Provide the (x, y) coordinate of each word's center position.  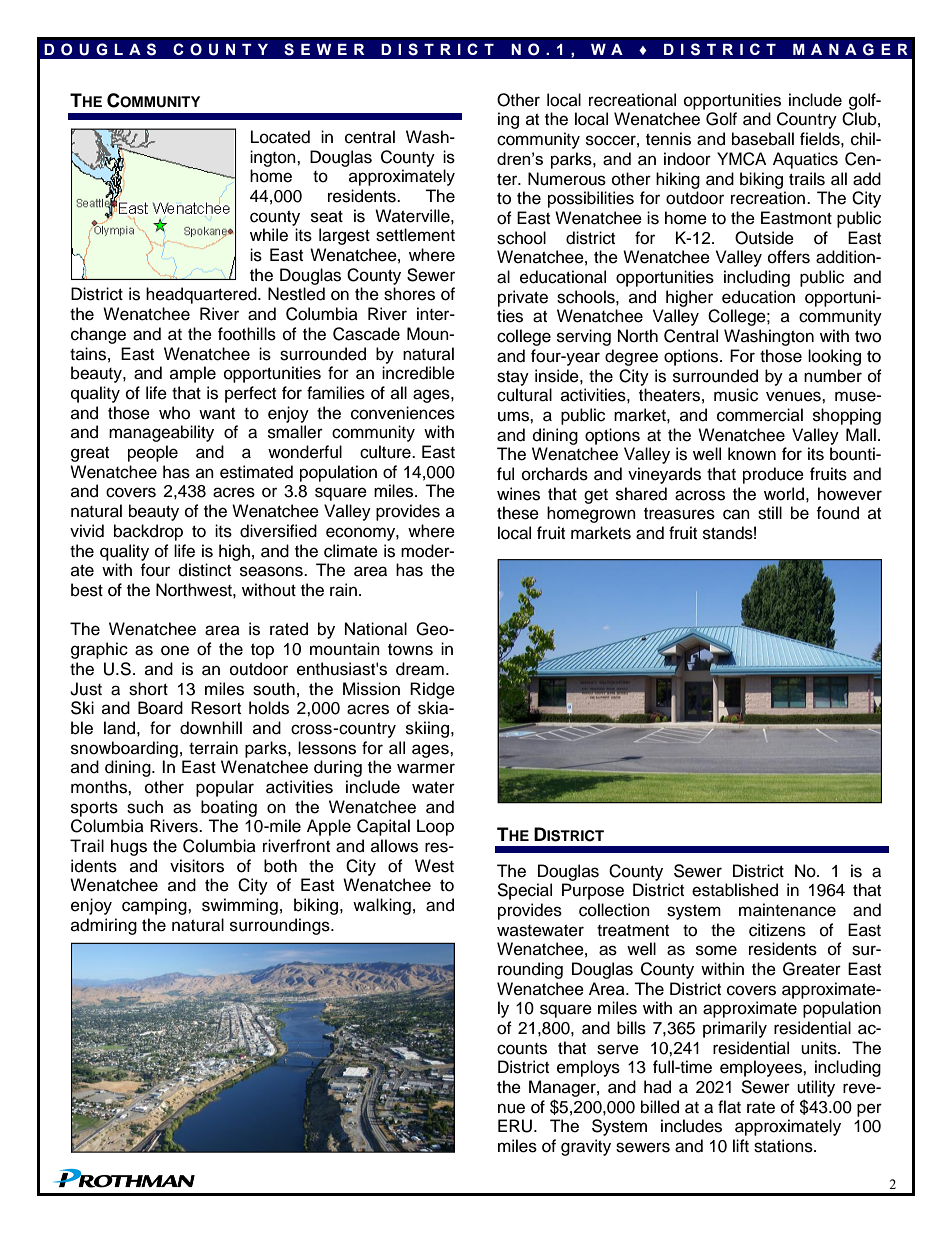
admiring (104, 926)
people (153, 453)
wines (518, 494)
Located (280, 137)
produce (773, 475)
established (735, 890)
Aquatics (805, 160)
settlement (415, 235)
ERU (515, 1126)
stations (784, 1146)
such (145, 807)
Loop (435, 827)
